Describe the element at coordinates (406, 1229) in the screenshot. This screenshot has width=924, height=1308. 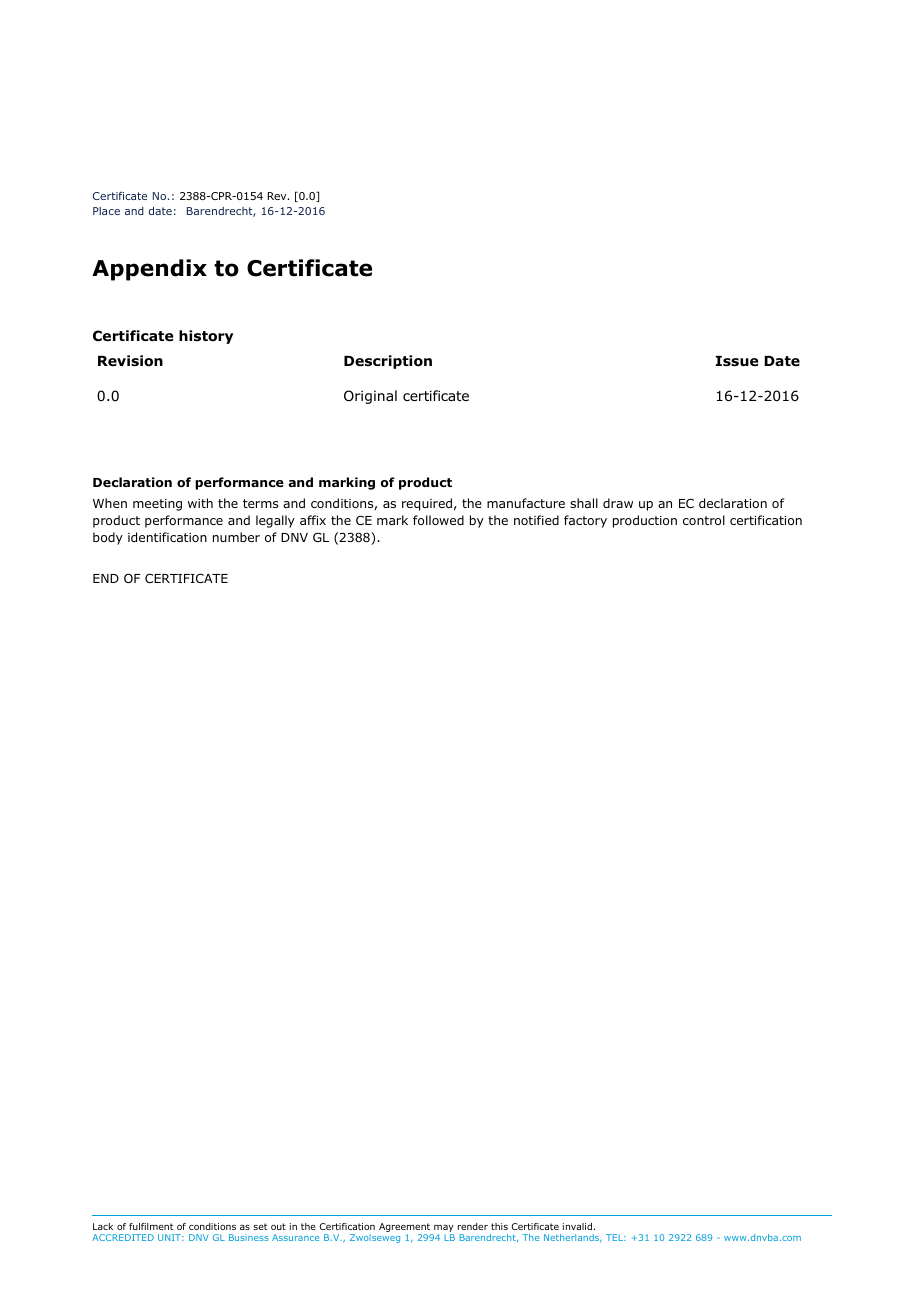
I see `Agreement` at that location.
